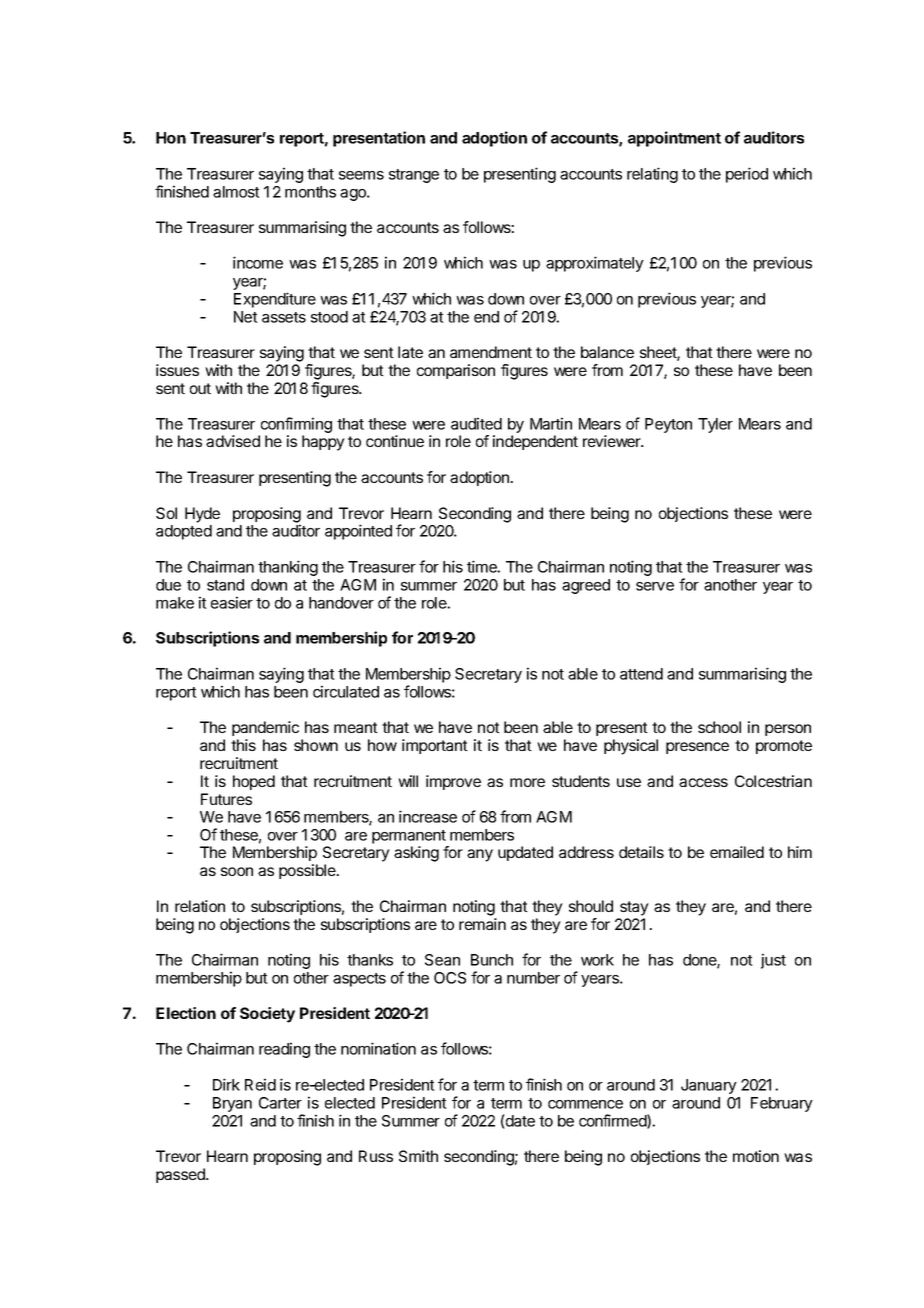 This screenshot has width=924, height=1308. What do you see at coordinates (641, 674) in the screenshot?
I see `attend` at bounding box center [641, 674].
